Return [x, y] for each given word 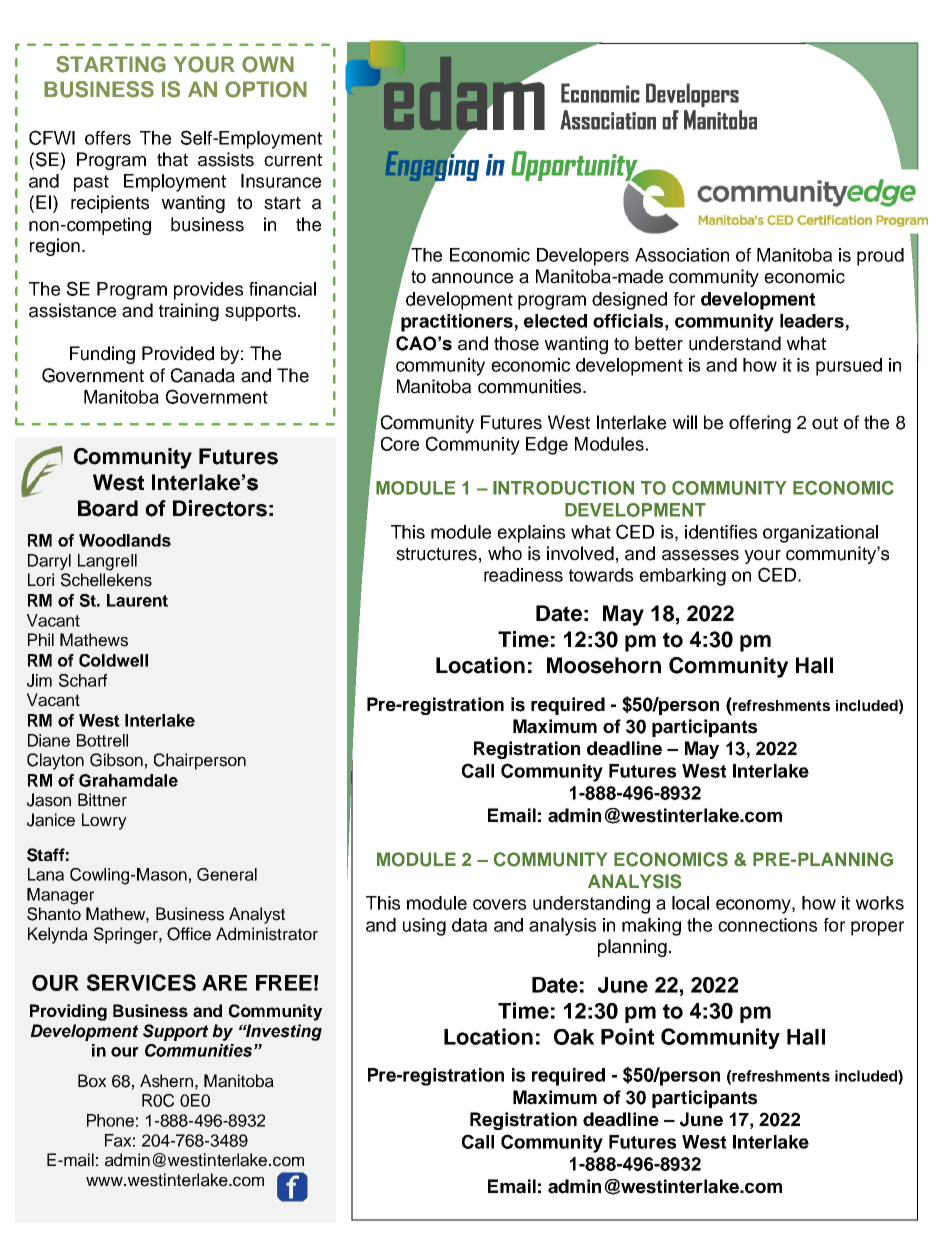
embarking [682, 577]
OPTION [266, 89]
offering [760, 424]
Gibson [116, 760]
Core [400, 443]
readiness [523, 575]
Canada [203, 375]
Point [627, 1036]
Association [682, 255]
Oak [574, 1037]
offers [108, 138]
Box [92, 1080]
